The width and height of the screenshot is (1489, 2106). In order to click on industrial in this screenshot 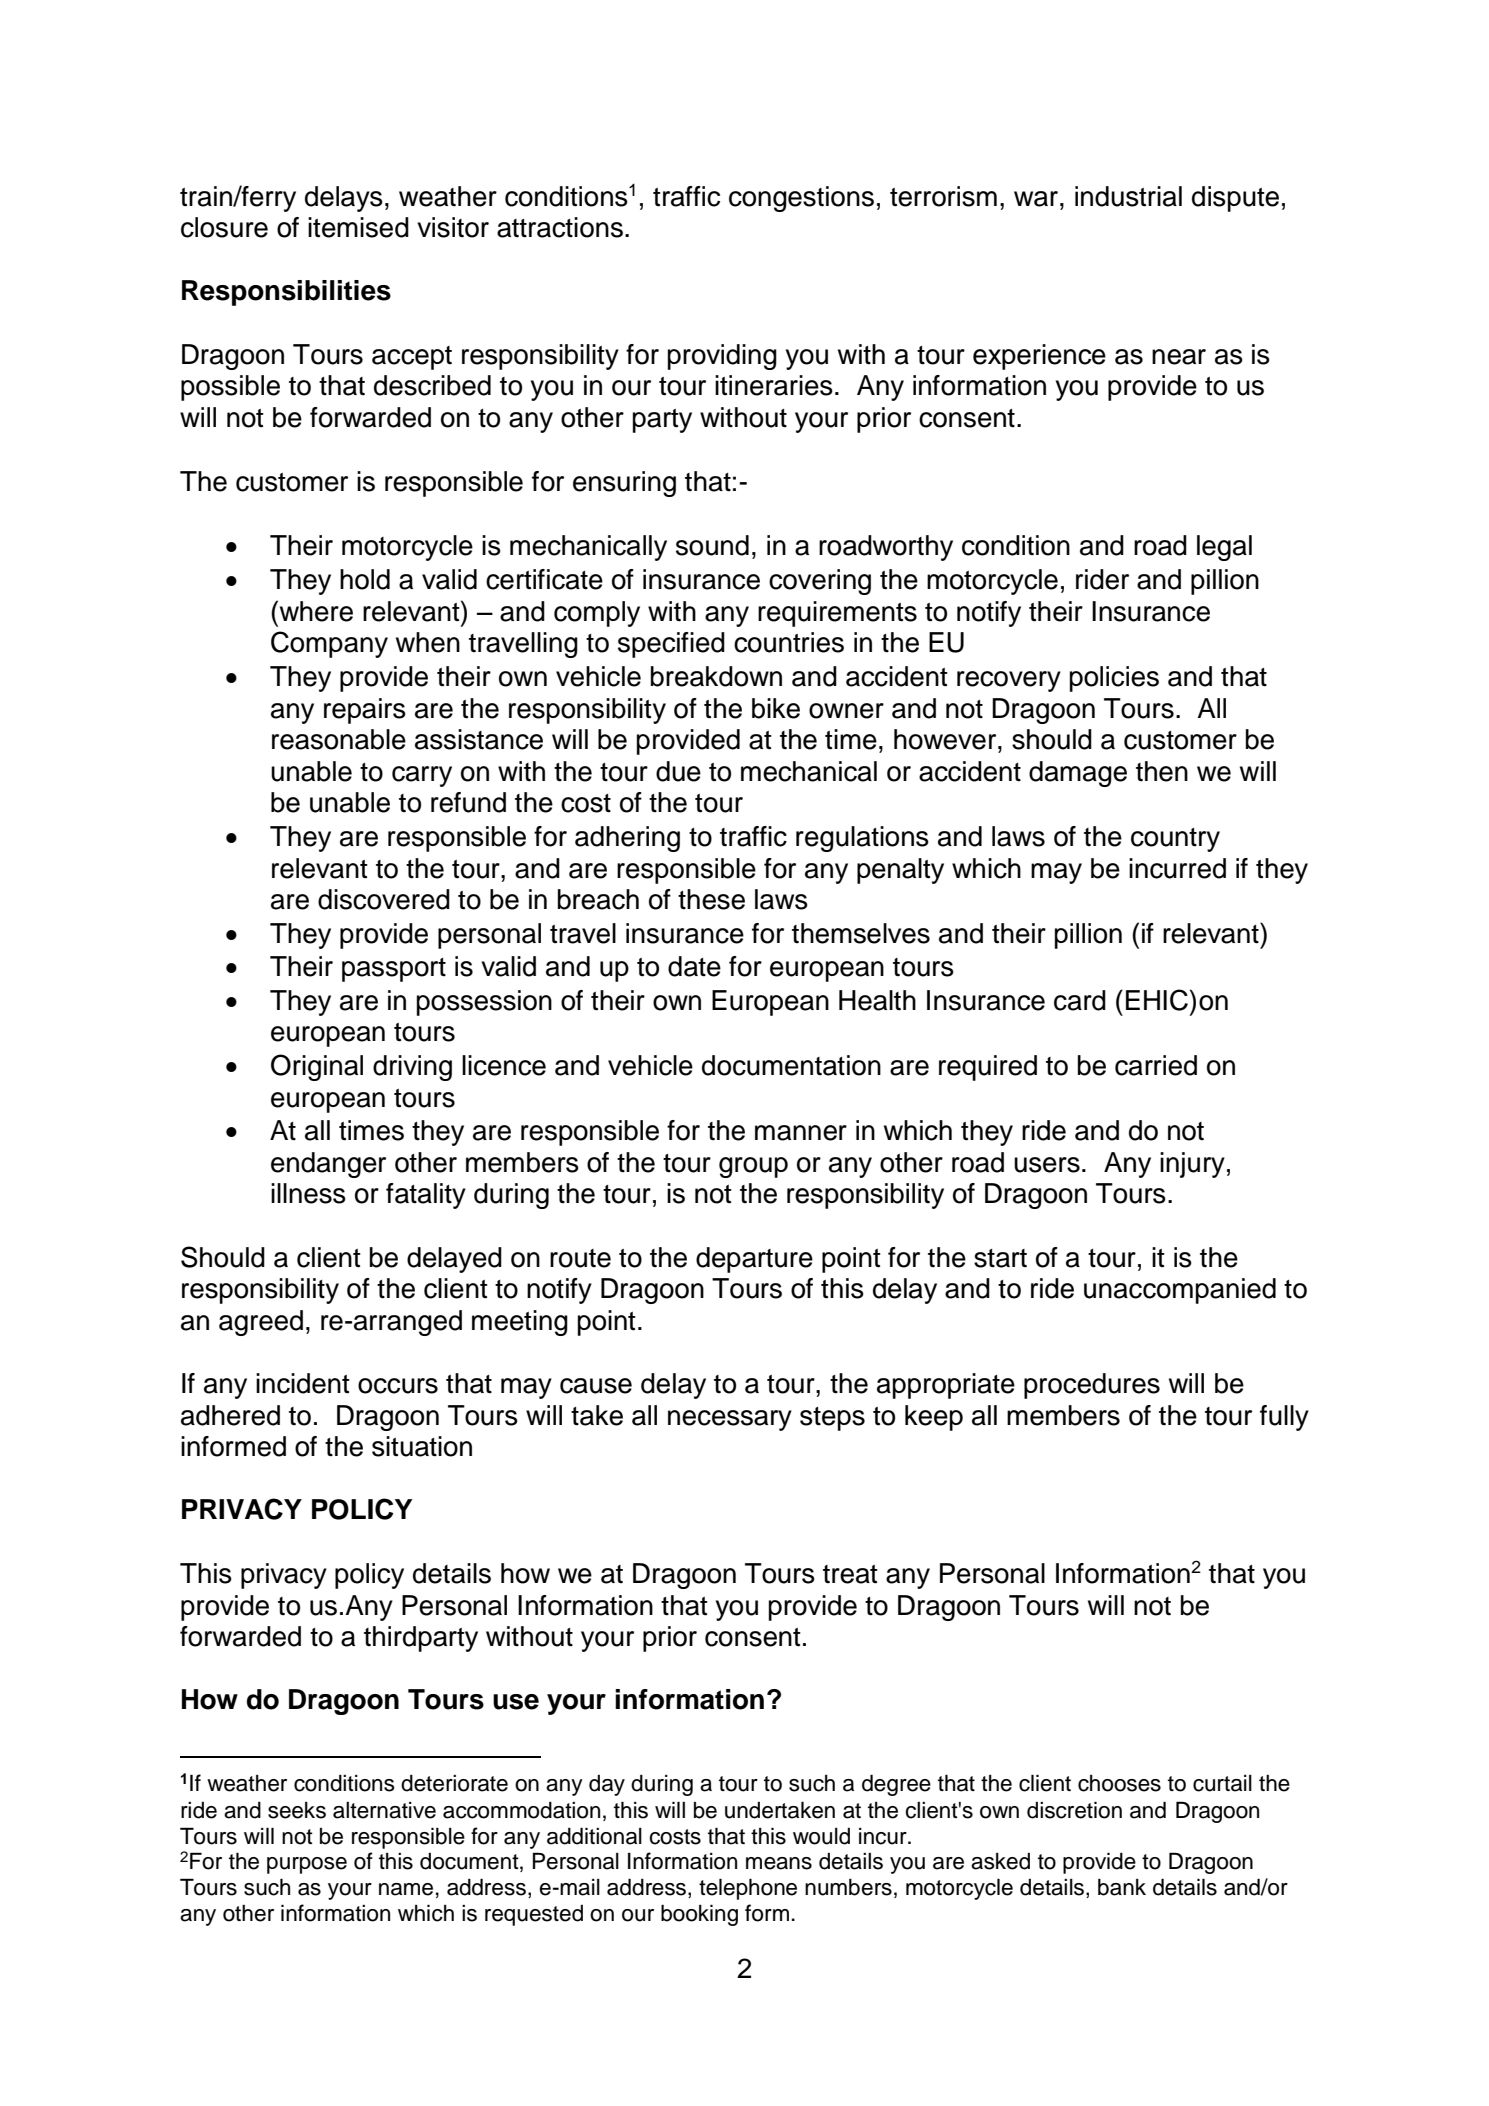, I will do `click(1128, 196)`.
